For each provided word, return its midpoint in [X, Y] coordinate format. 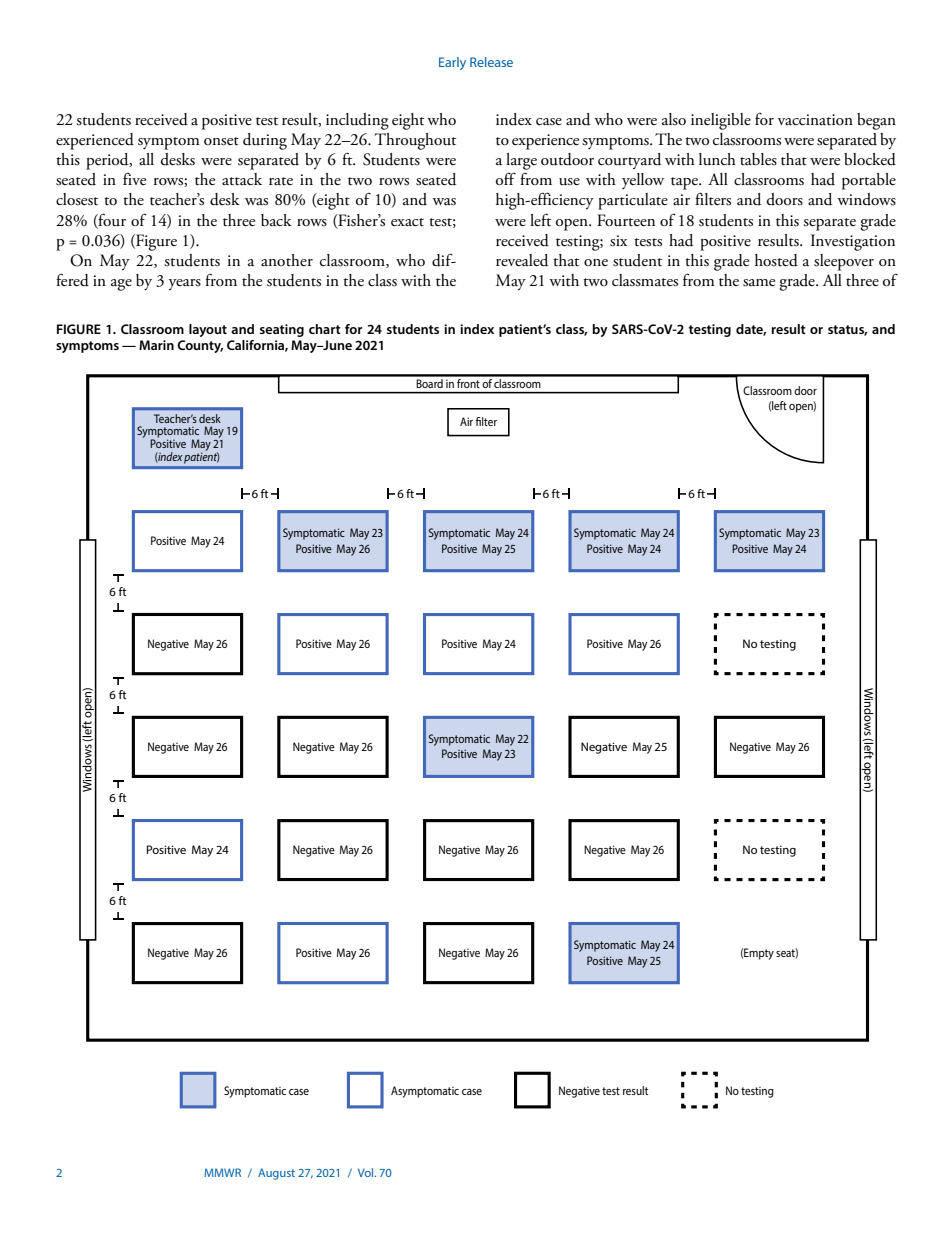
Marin [156, 345]
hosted [776, 260]
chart [325, 329]
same [759, 283]
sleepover [844, 262]
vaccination [815, 120]
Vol [367, 1172]
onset [221, 141]
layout [208, 330]
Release [491, 62]
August [276, 1174]
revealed [522, 260]
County [200, 346]
